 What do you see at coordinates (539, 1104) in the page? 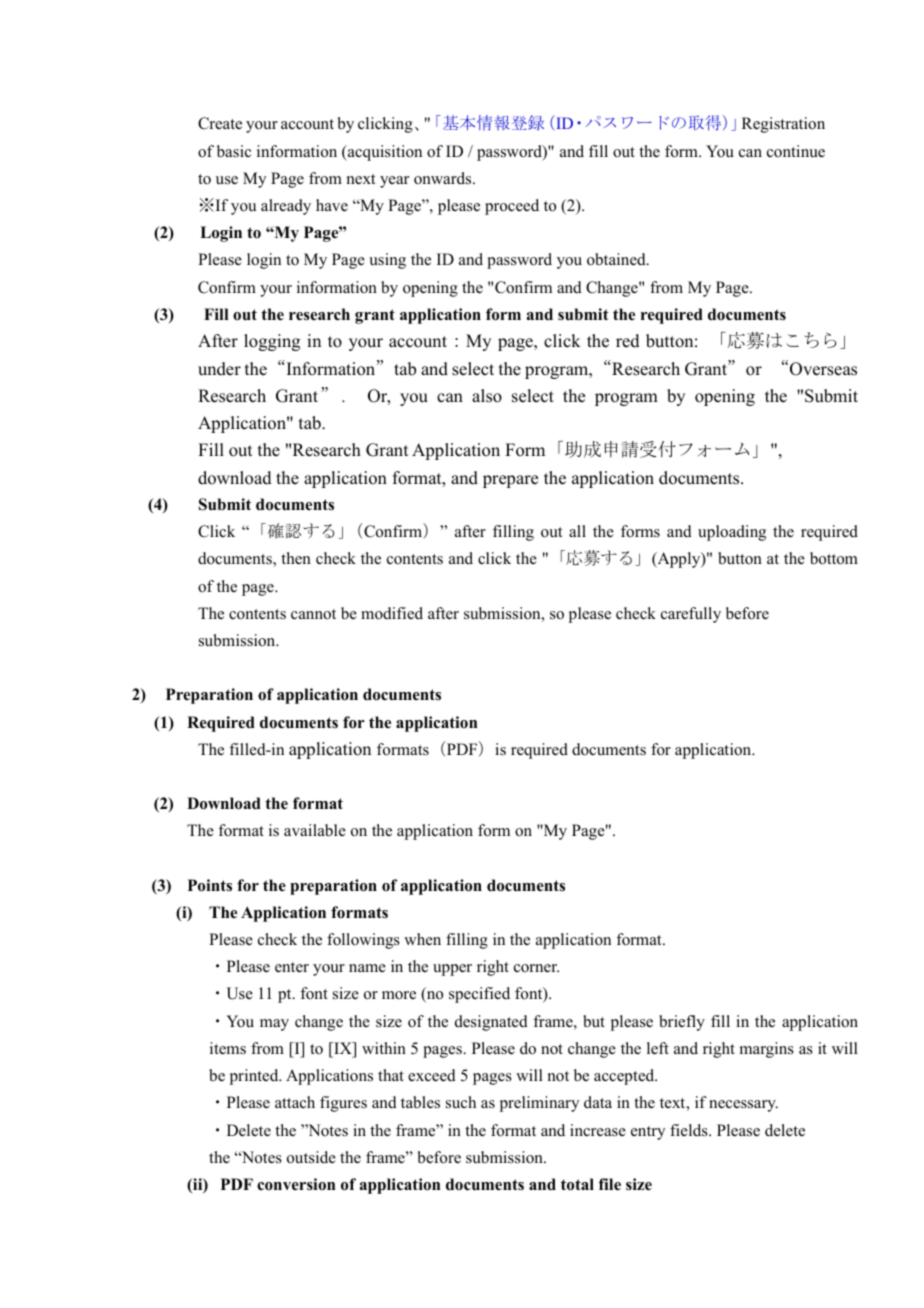
I see `preliminary` at bounding box center [539, 1104].
